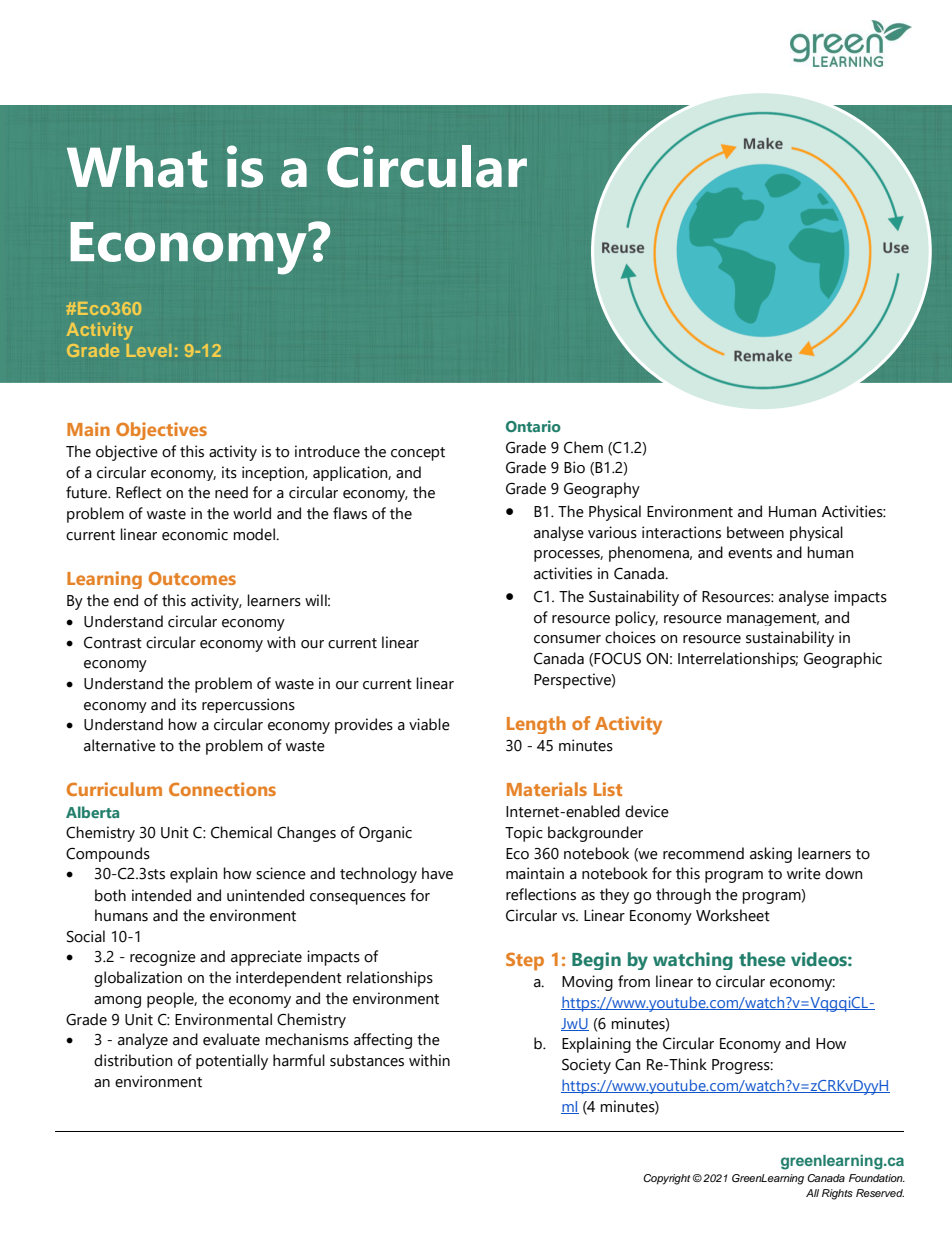 This screenshot has width=952, height=1233. I want to click on concept, so click(418, 454).
